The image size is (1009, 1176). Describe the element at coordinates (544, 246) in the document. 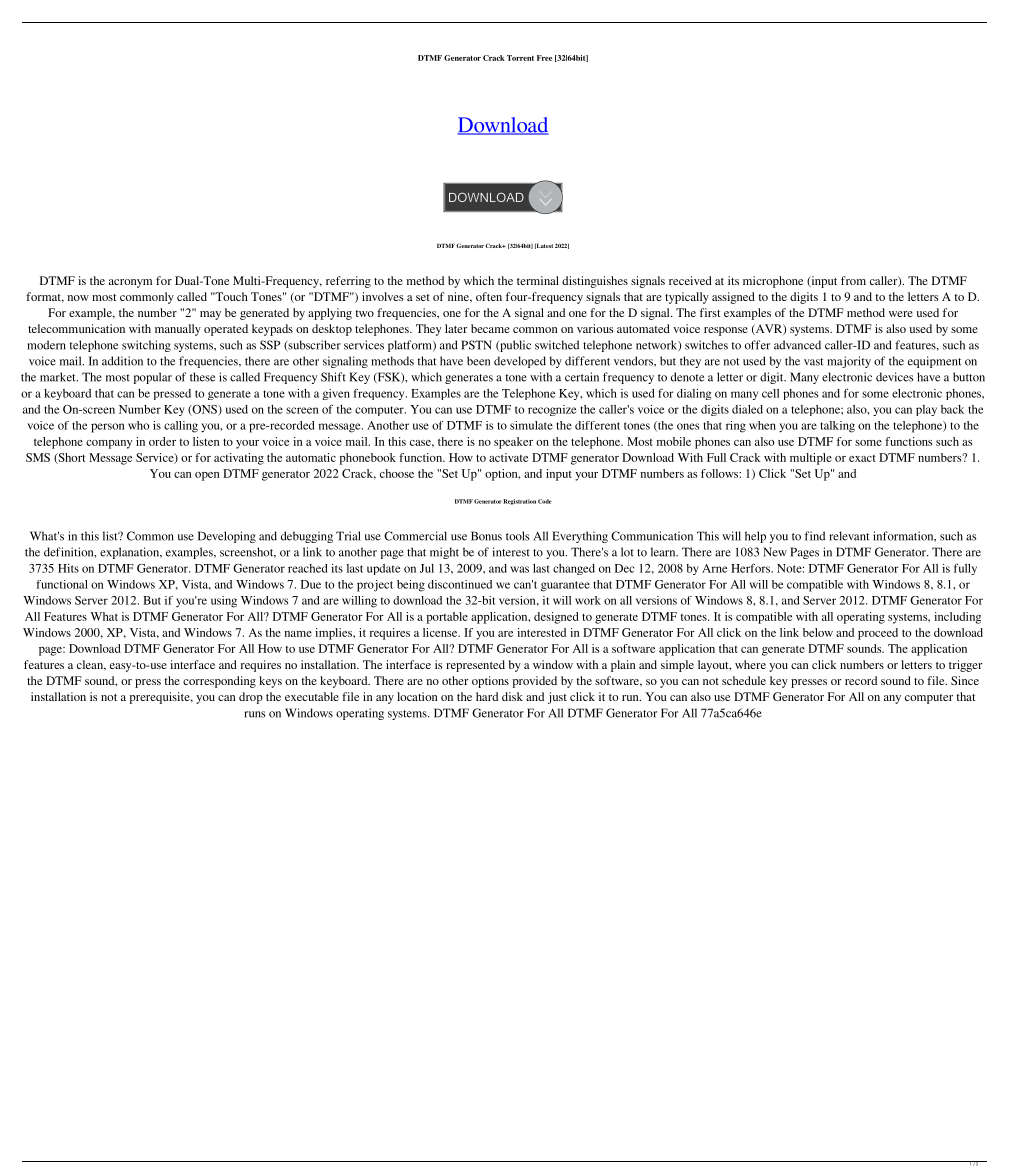

I see `Latest` at that location.
